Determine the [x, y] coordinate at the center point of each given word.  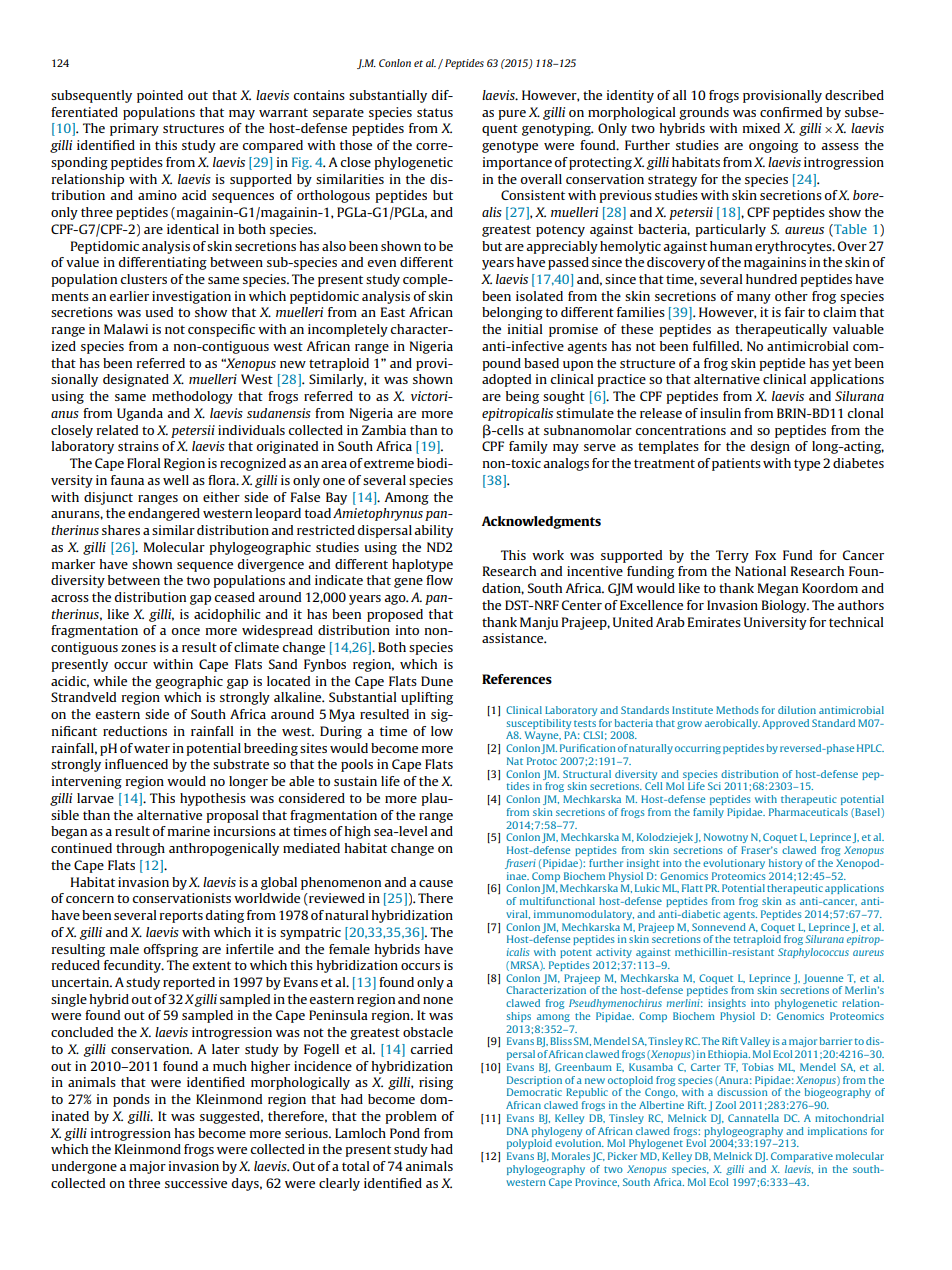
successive [196, 1183]
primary [134, 129]
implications [837, 1132]
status [435, 112]
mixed [761, 128]
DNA [517, 1131]
